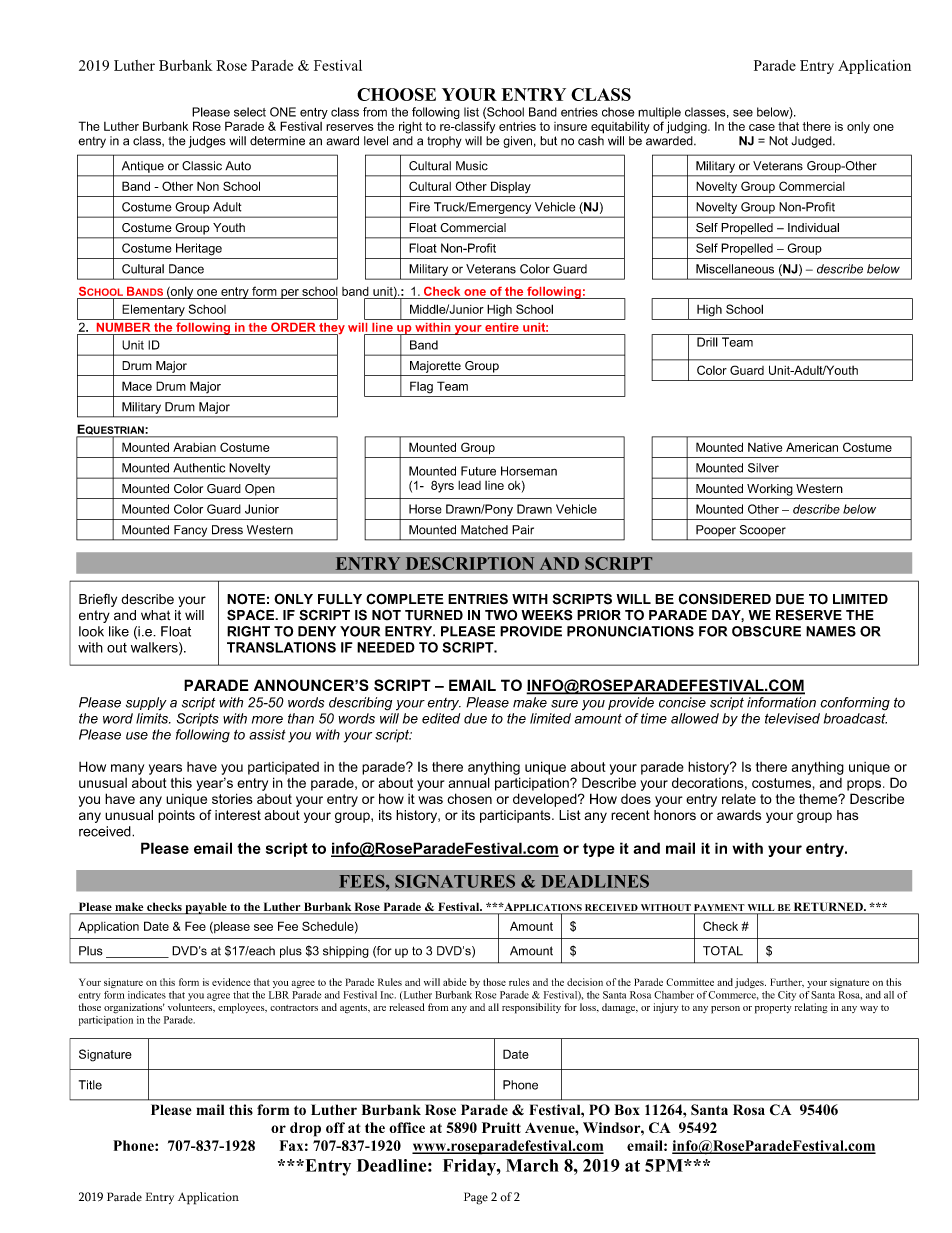  Describe the element at coordinates (153, 310) in the document. I see `Elementary` at that location.
